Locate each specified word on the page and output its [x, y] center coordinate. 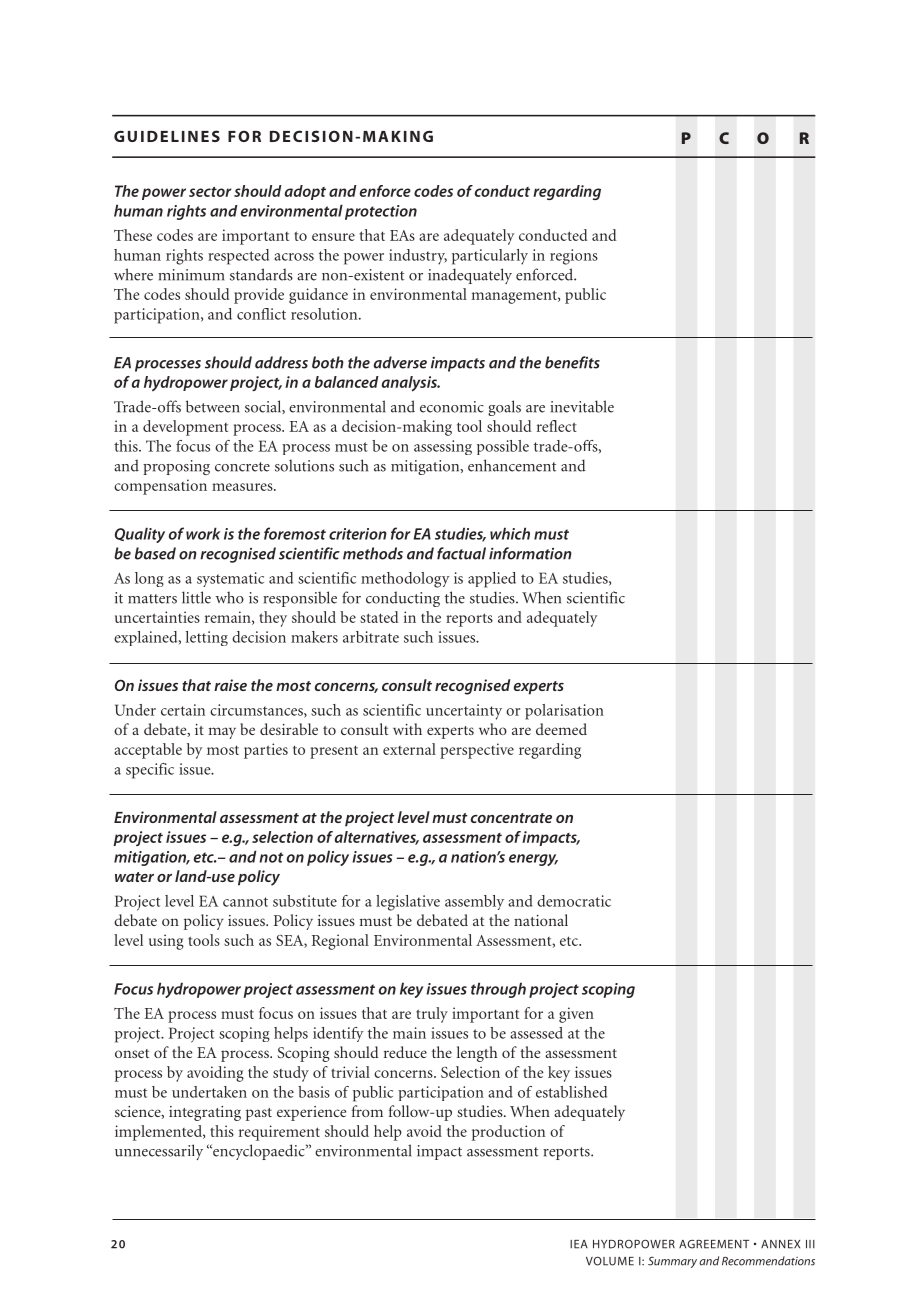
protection [381, 212]
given [576, 1015]
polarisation [564, 712]
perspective [477, 751]
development [185, 428]
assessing [443, 447]
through [498, 990]
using [166, 942]
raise [230, 685]
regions [574, 257]
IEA [579, 1244]
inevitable [582, 406]
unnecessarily [159, 1152]
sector [210, 192]
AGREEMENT [714, 1244]
